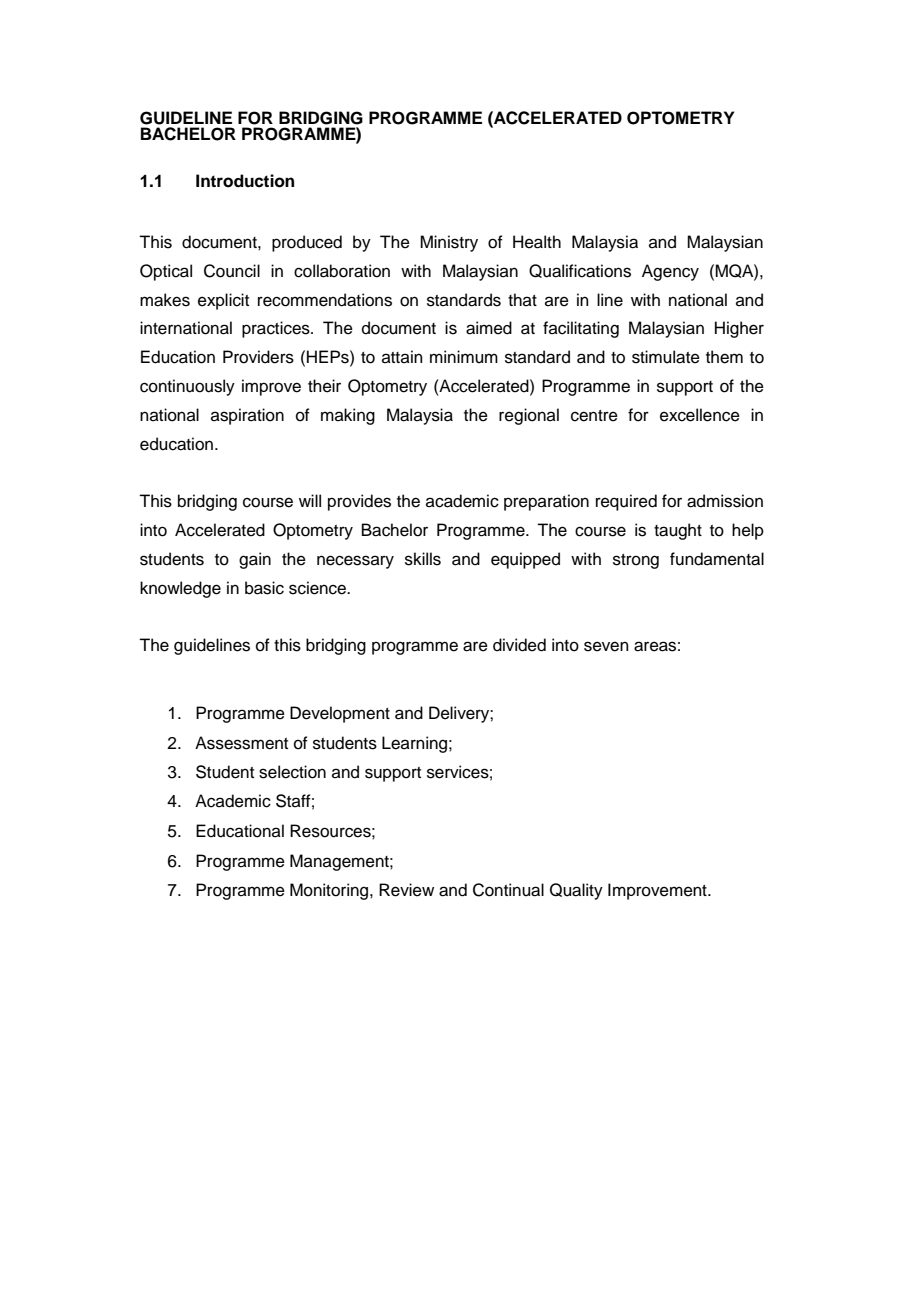 The height and width of the screenshot is (1308, 924). Describe the element at coordinates (449, 243) in the screenshot. I see `Ministry` at that location.
